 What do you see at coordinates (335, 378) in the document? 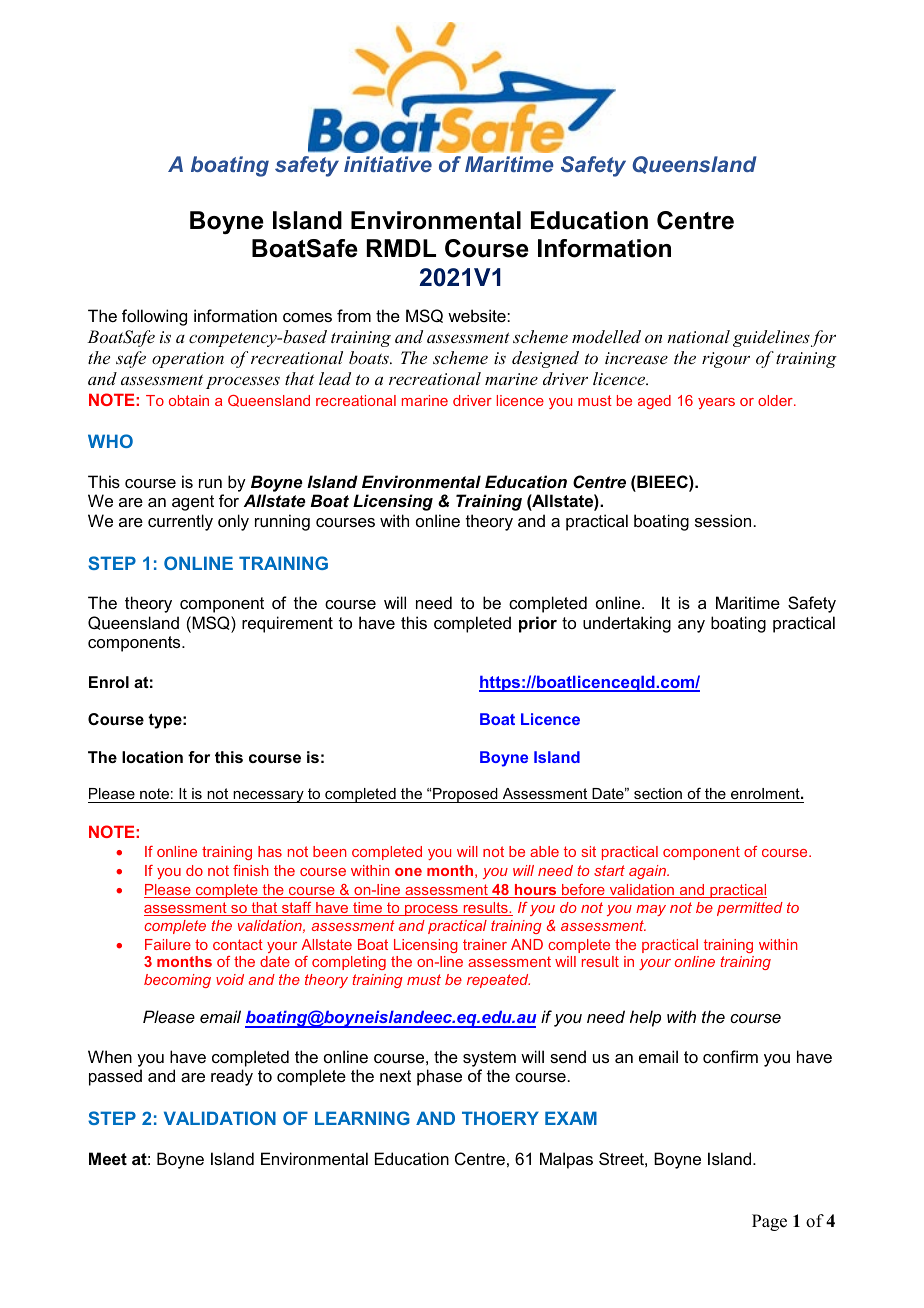
I see `lead` at bounding box center [335, 378].
